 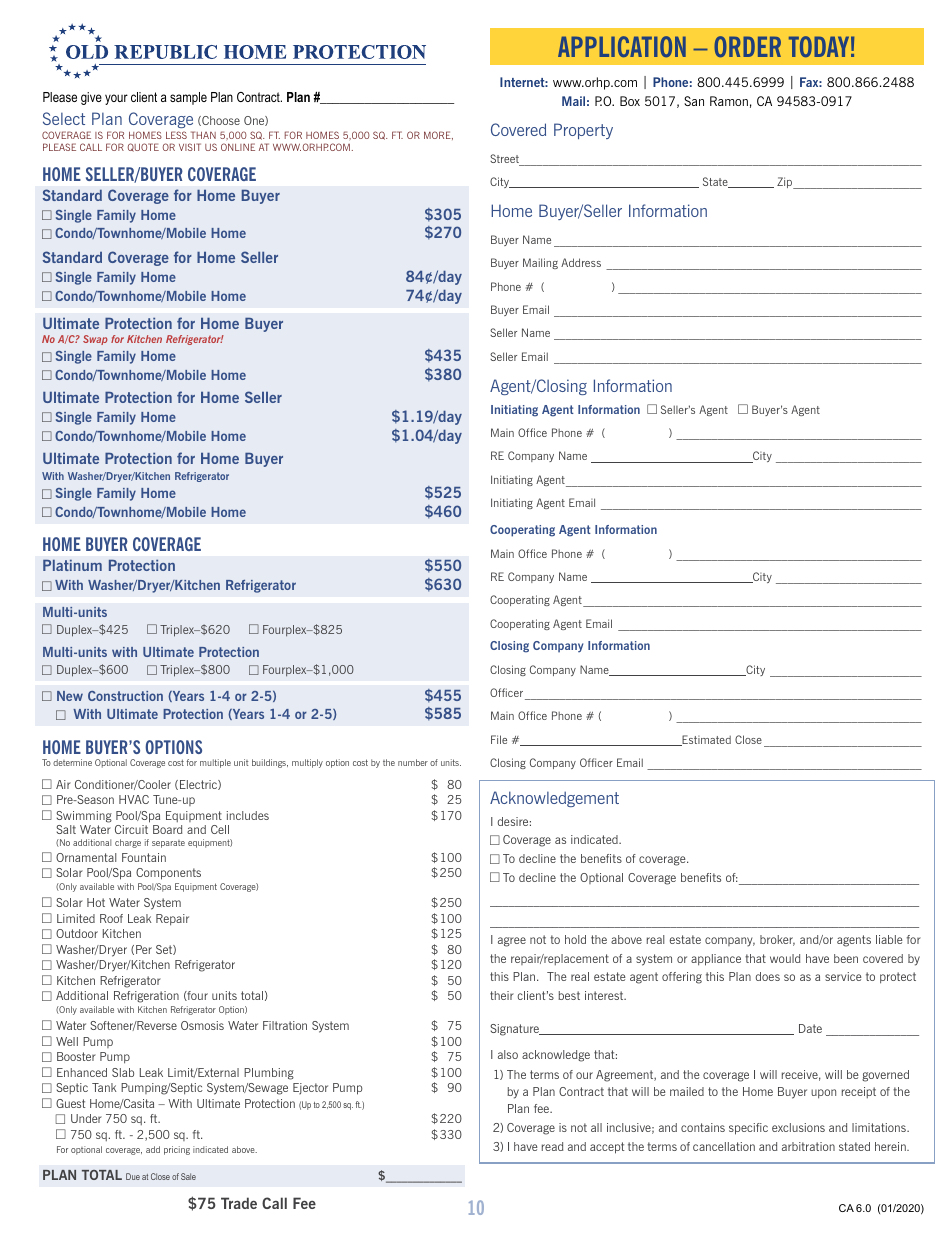 I want to click on number, so click(x=413, y=762).
